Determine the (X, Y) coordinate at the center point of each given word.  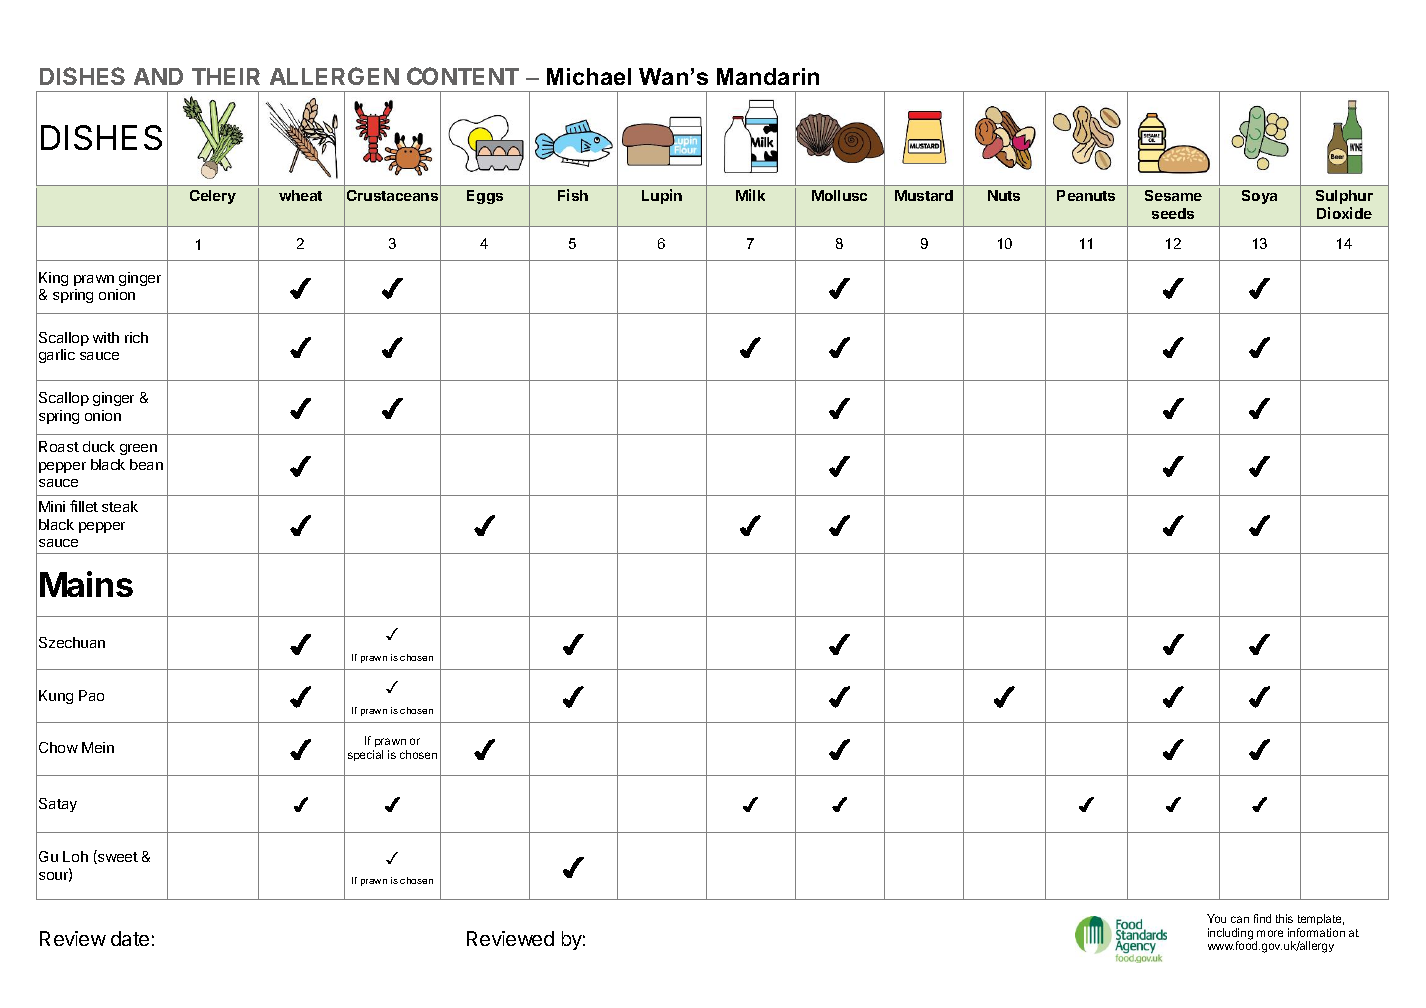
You (1216, 918)
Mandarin (768, 76)
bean (146, 464)
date (130, 938)
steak (120, 506)
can (1240, 919)
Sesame (1173, 195)
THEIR (226, 76)
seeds (1173, 213)
